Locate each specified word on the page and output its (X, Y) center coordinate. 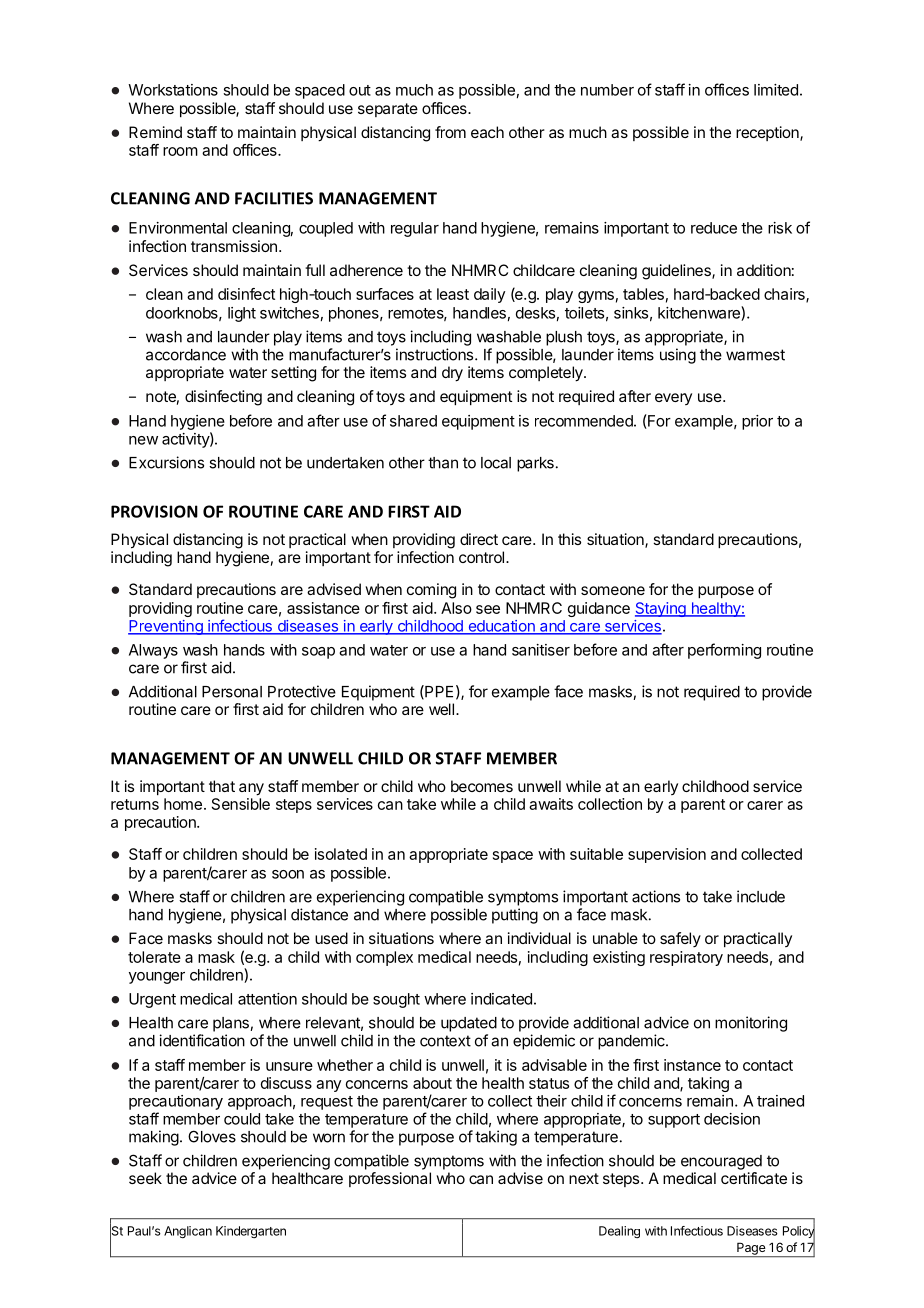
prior (757, 422)
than (443, 463)
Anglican (188, 1232)
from (450, 132)
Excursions (166, 462)
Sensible (241, 804)
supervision (667, 855)
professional (390, 1179)
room (180, 151)
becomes (482, 786)
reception (768, 133)
